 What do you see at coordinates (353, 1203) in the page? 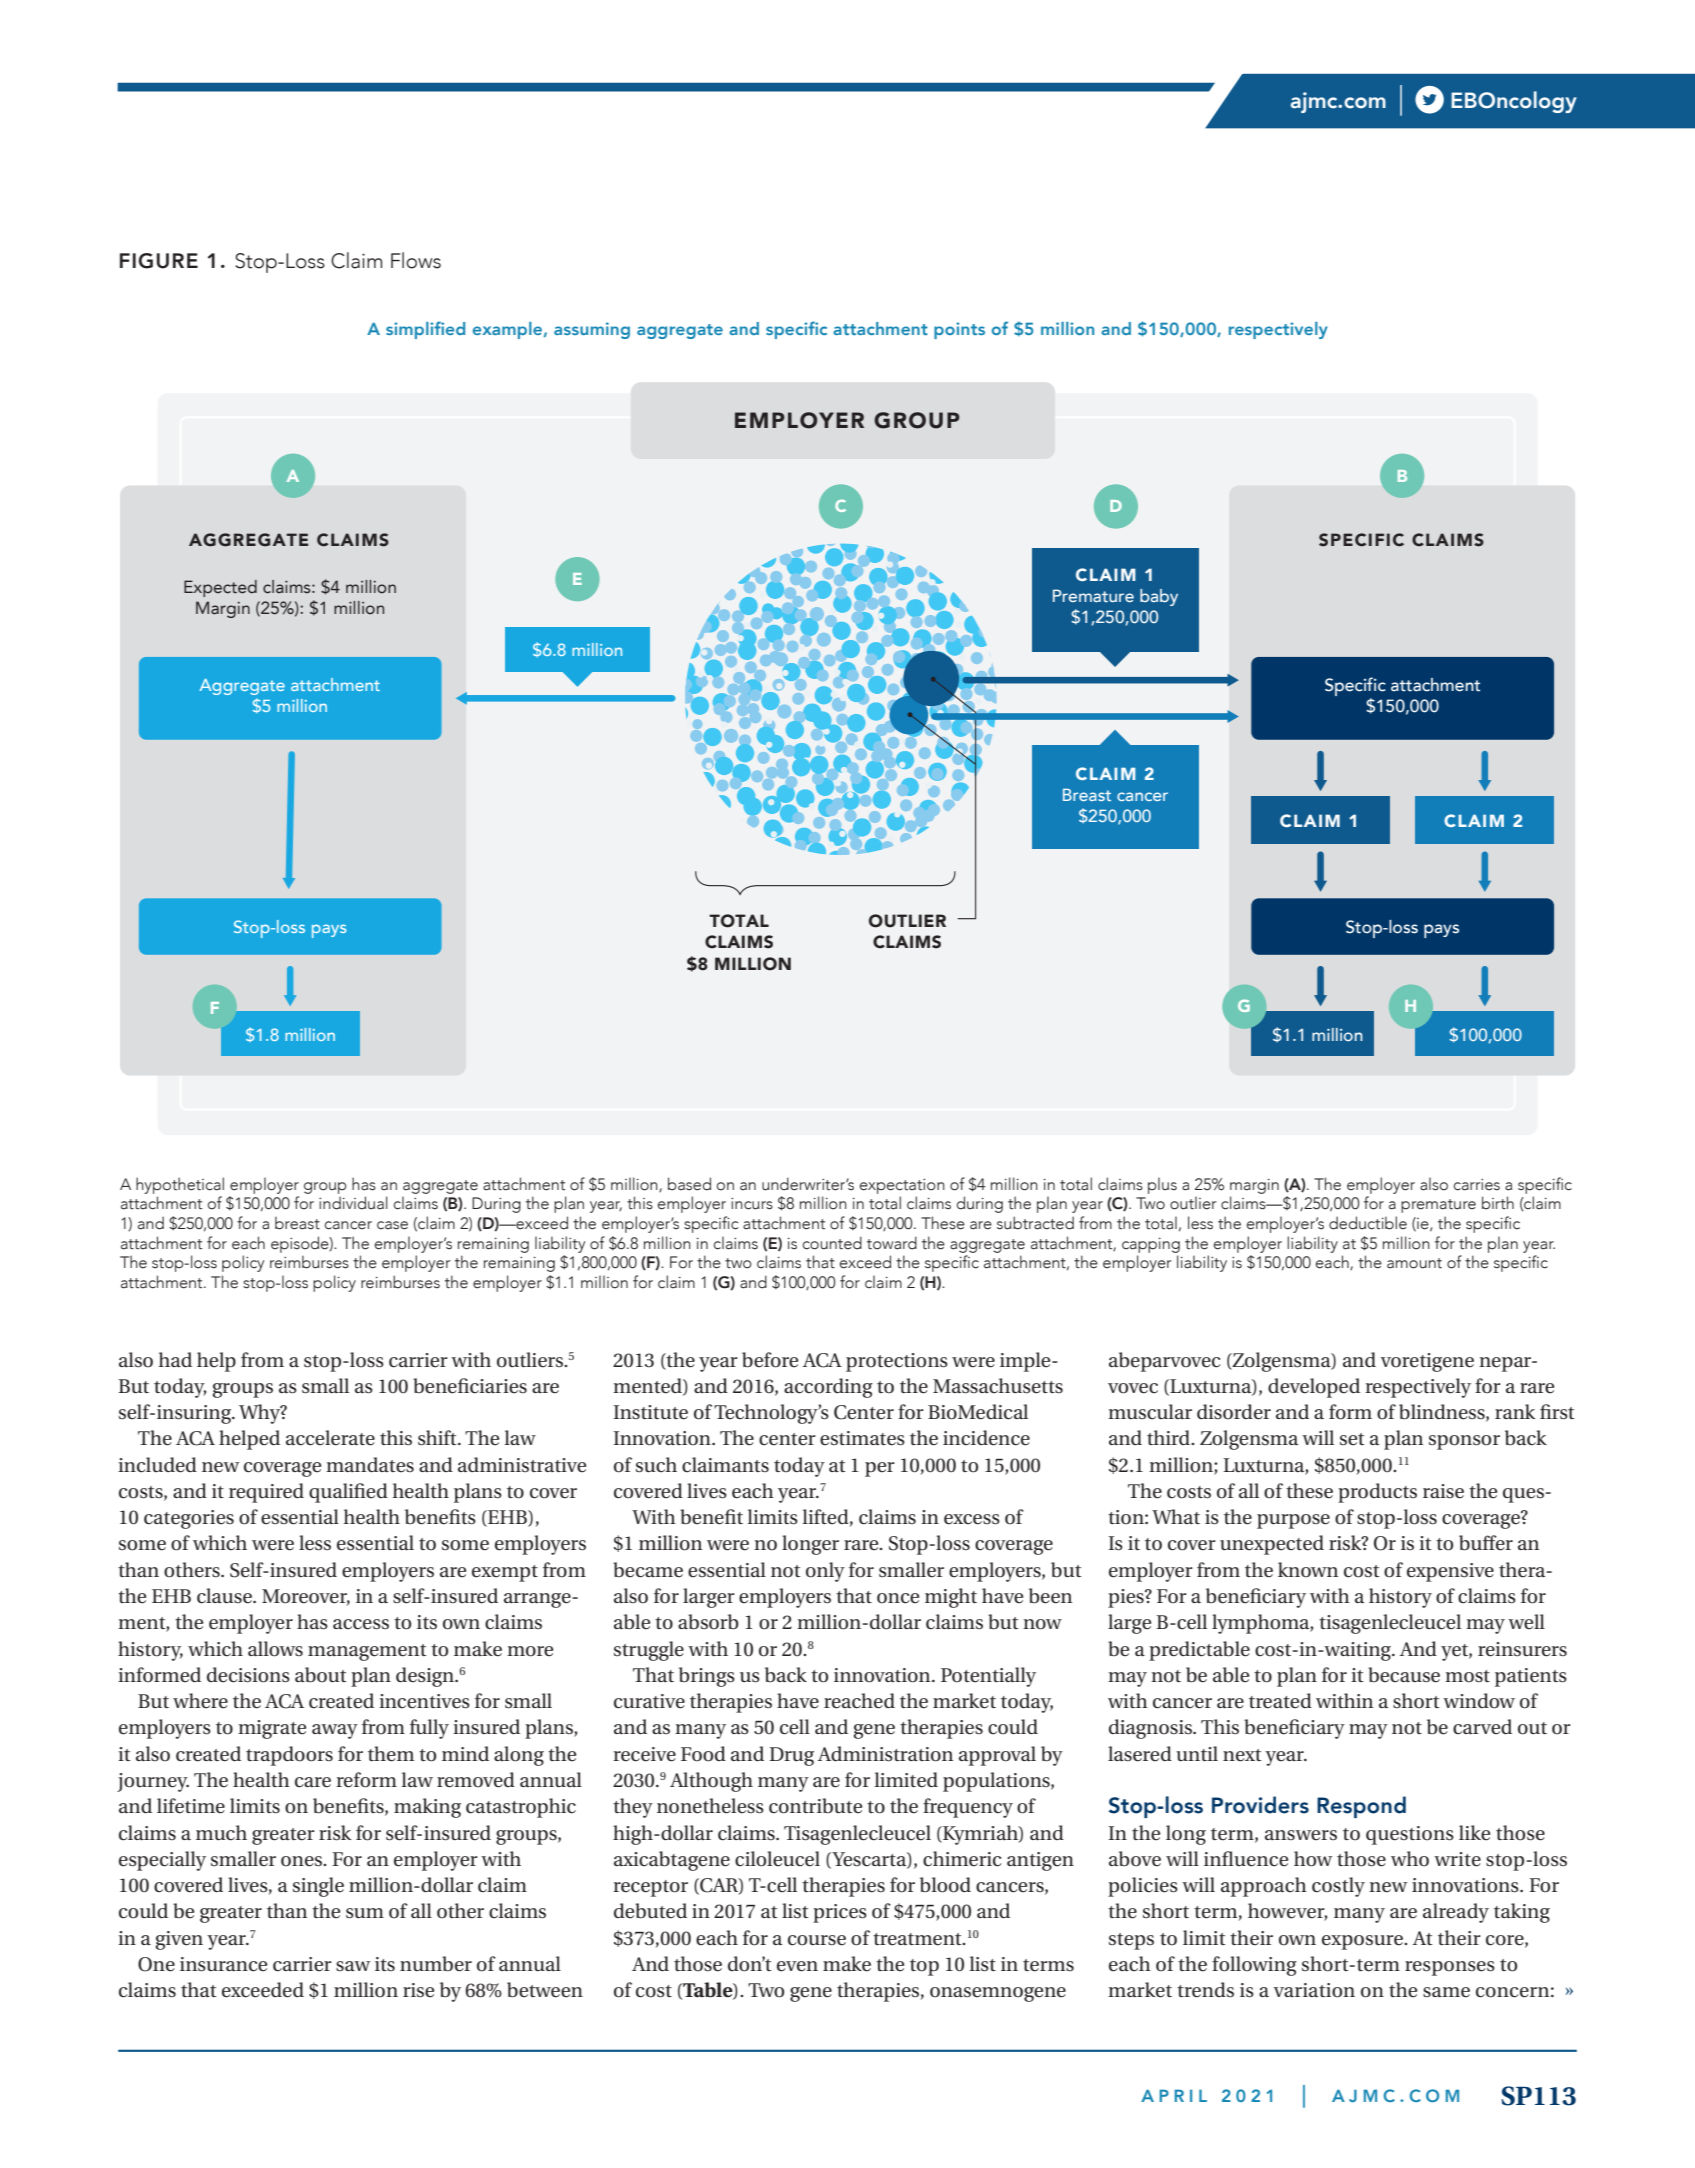
I see `individual` at bounding box center [353, 1203].
